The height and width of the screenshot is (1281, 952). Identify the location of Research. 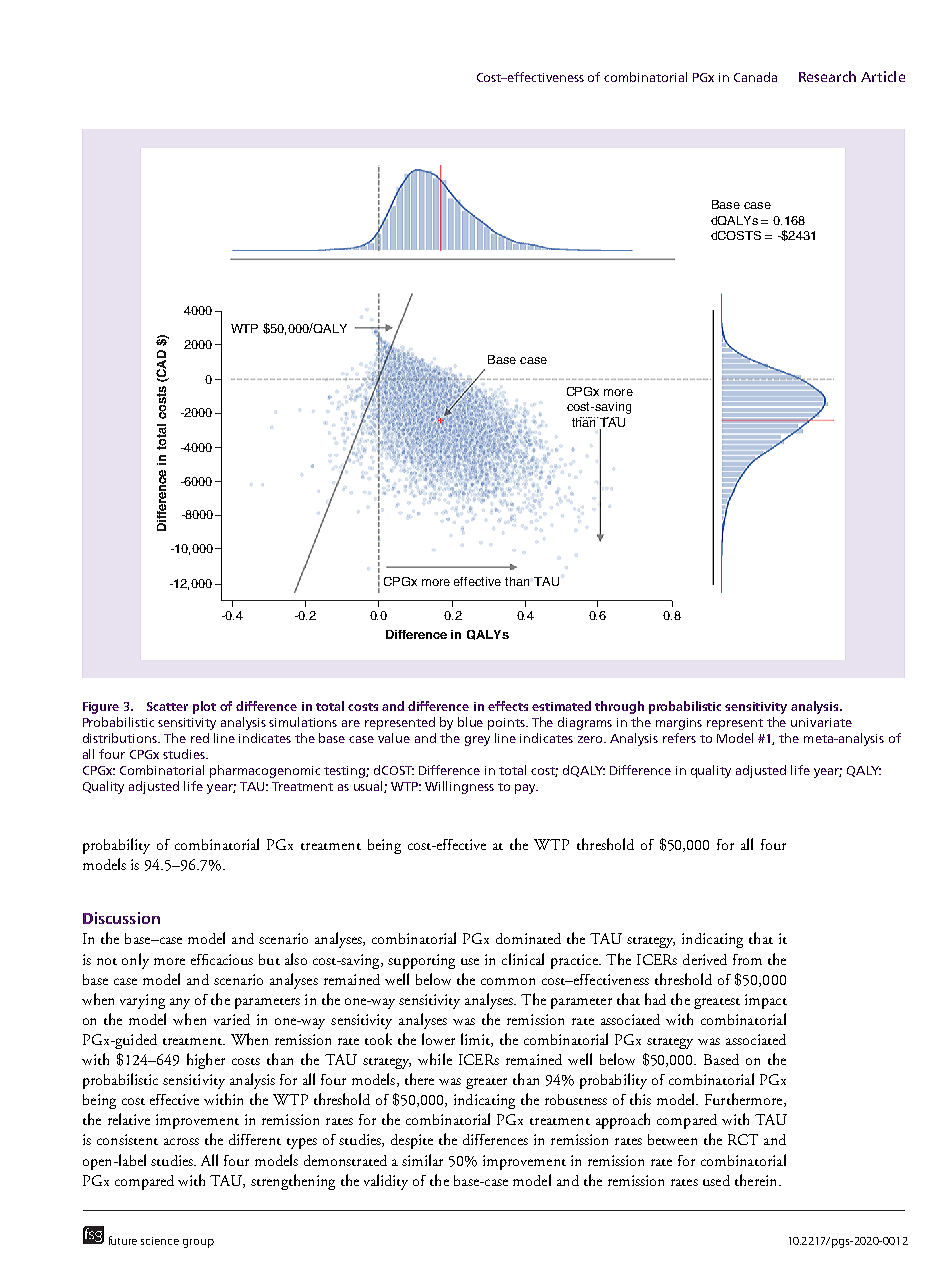
(827, 76).
